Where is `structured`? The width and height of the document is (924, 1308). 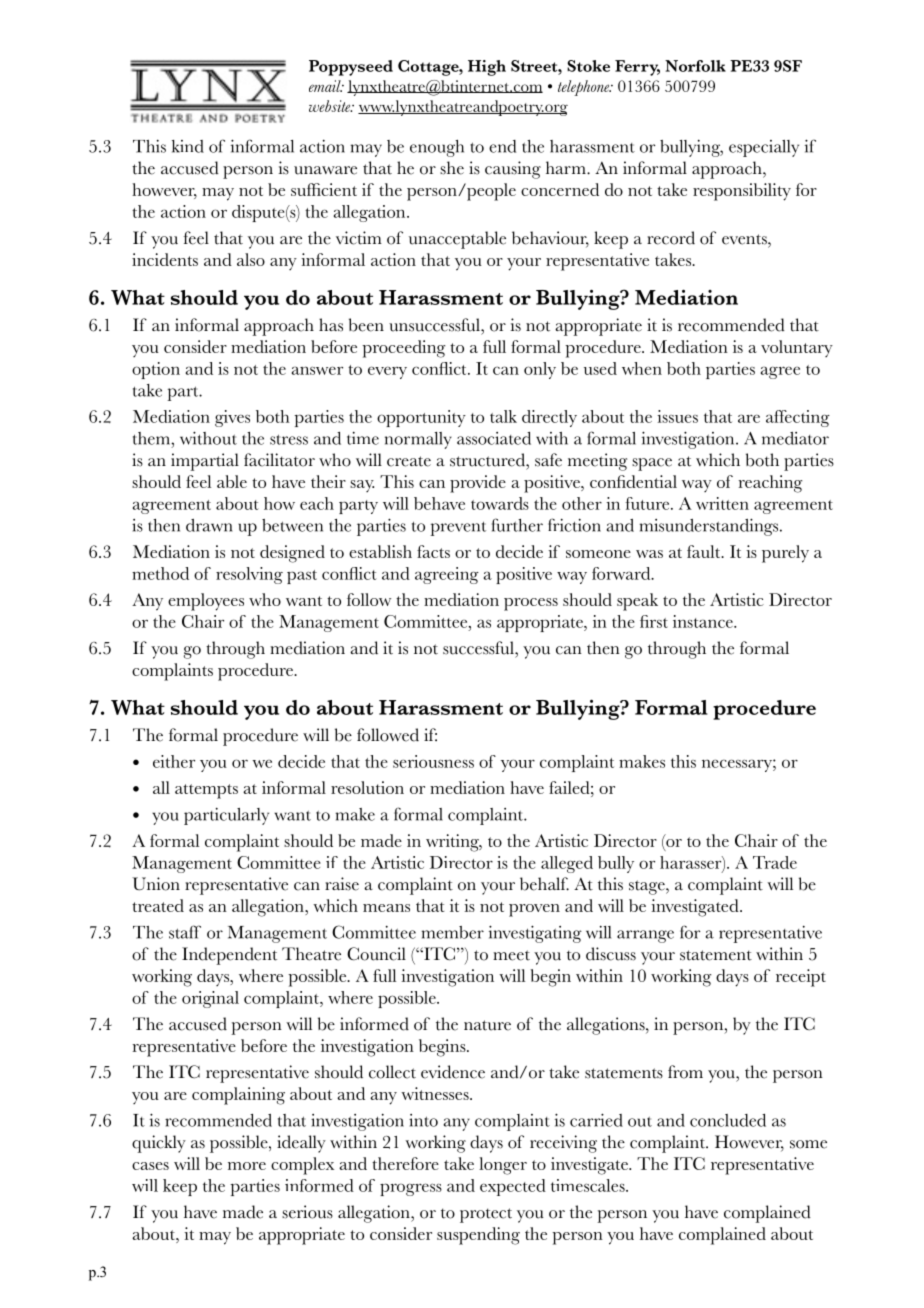 structured is located at coordinates (488, 460).
